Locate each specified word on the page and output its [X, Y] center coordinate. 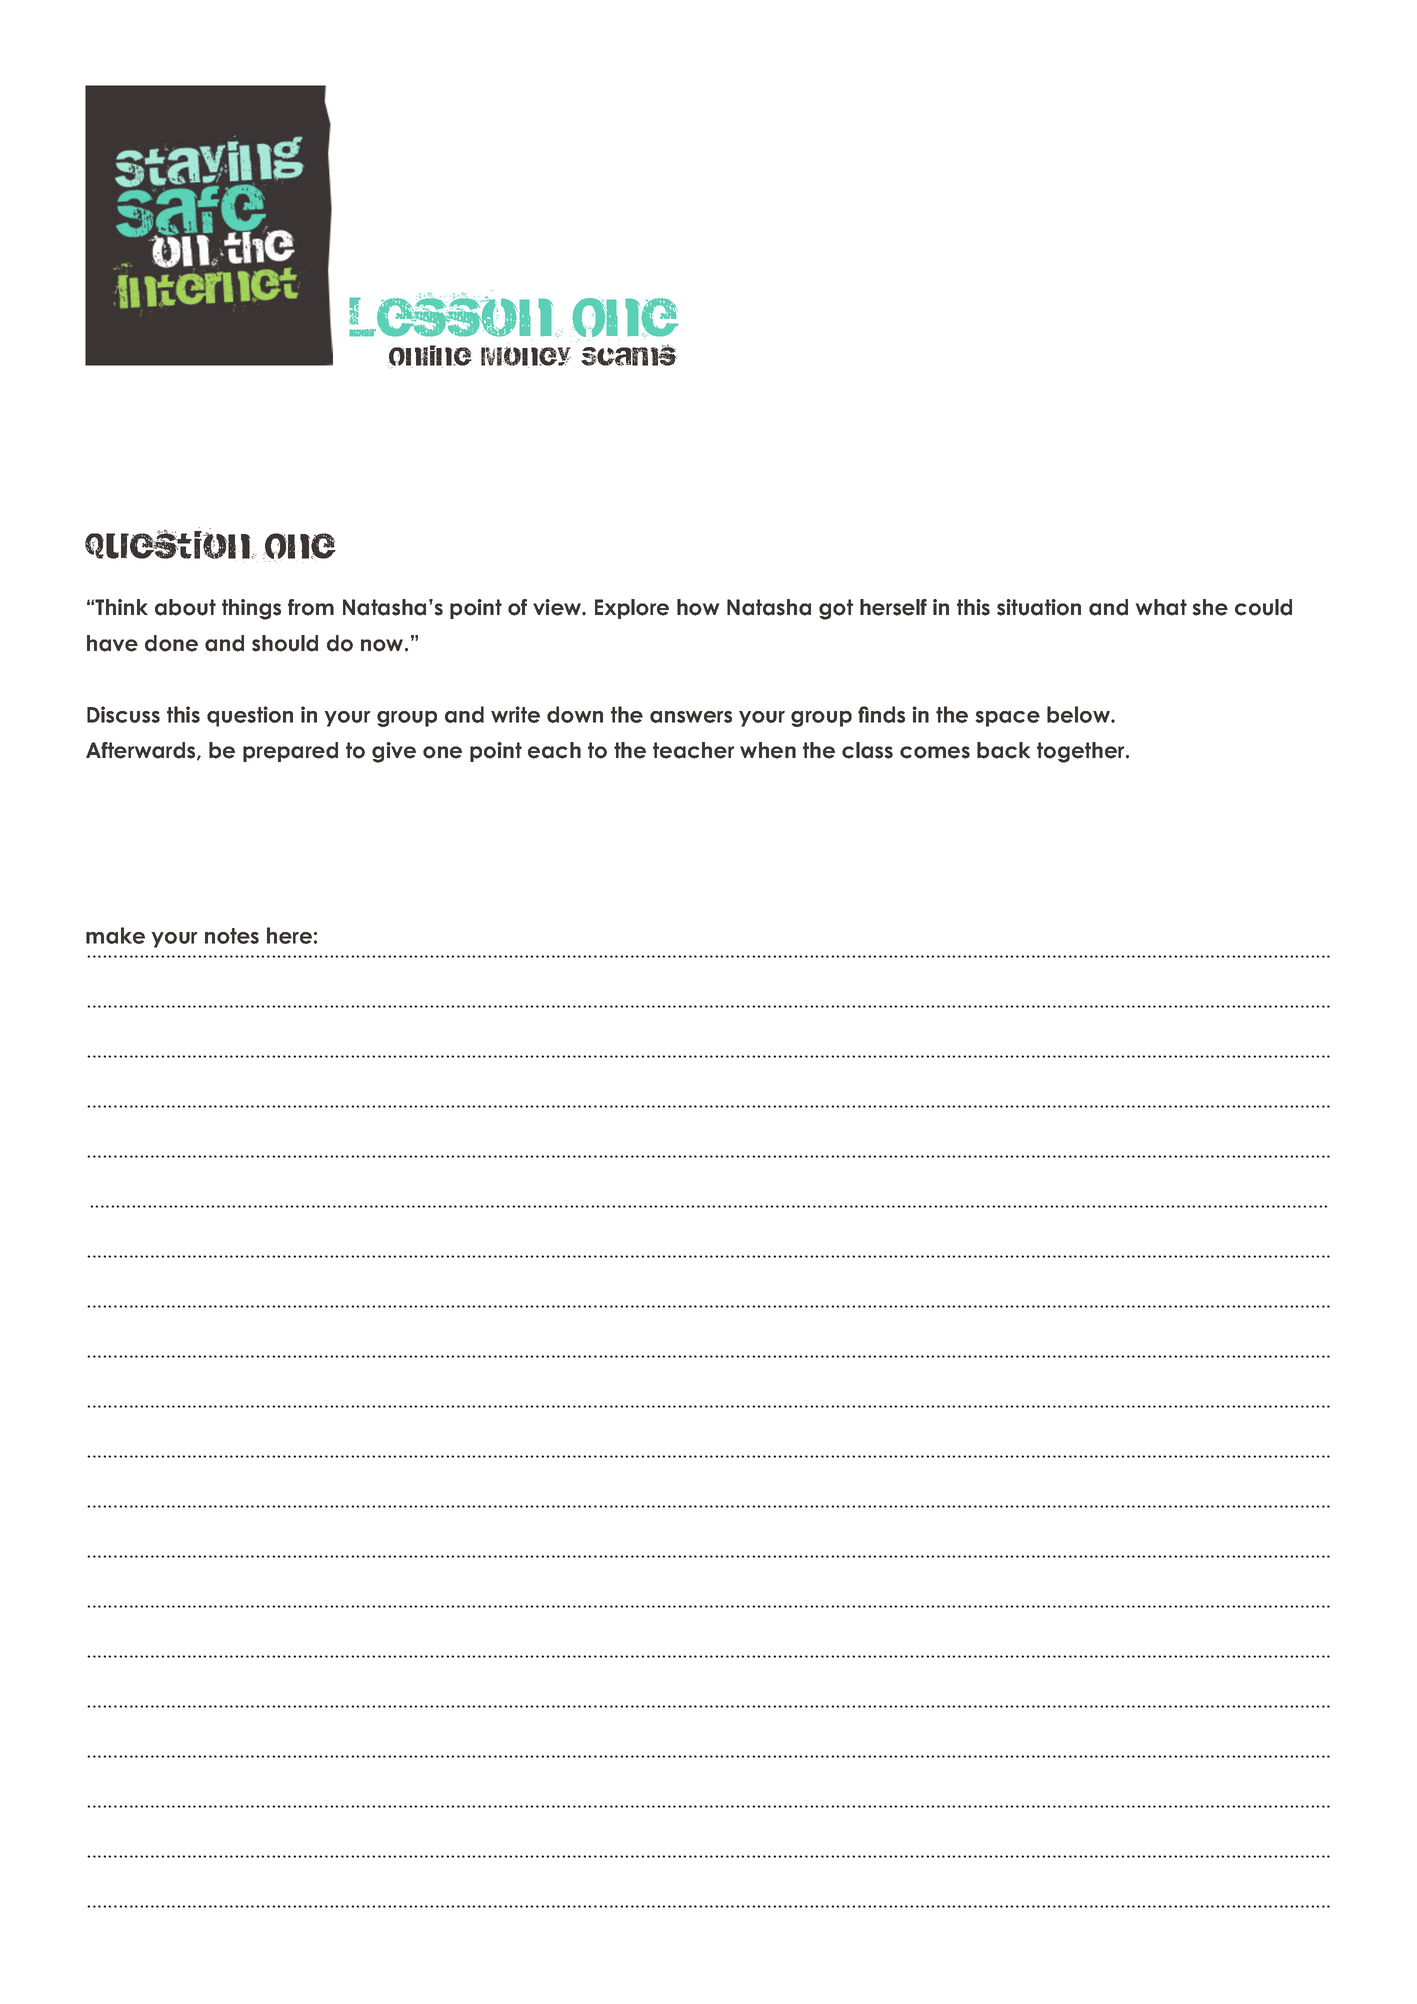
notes [232, 936]
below [1079, 714]
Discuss [123, 714]
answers [691, 717]
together [1082, 752]
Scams [629, 355]
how [698, 607]
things [251, 609]
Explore [632, 609]
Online [430, 356]
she [1210, 607]
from [311, 607]
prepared [290, 752]
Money [526, 357]
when [768, 750]
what [1161, 607]
